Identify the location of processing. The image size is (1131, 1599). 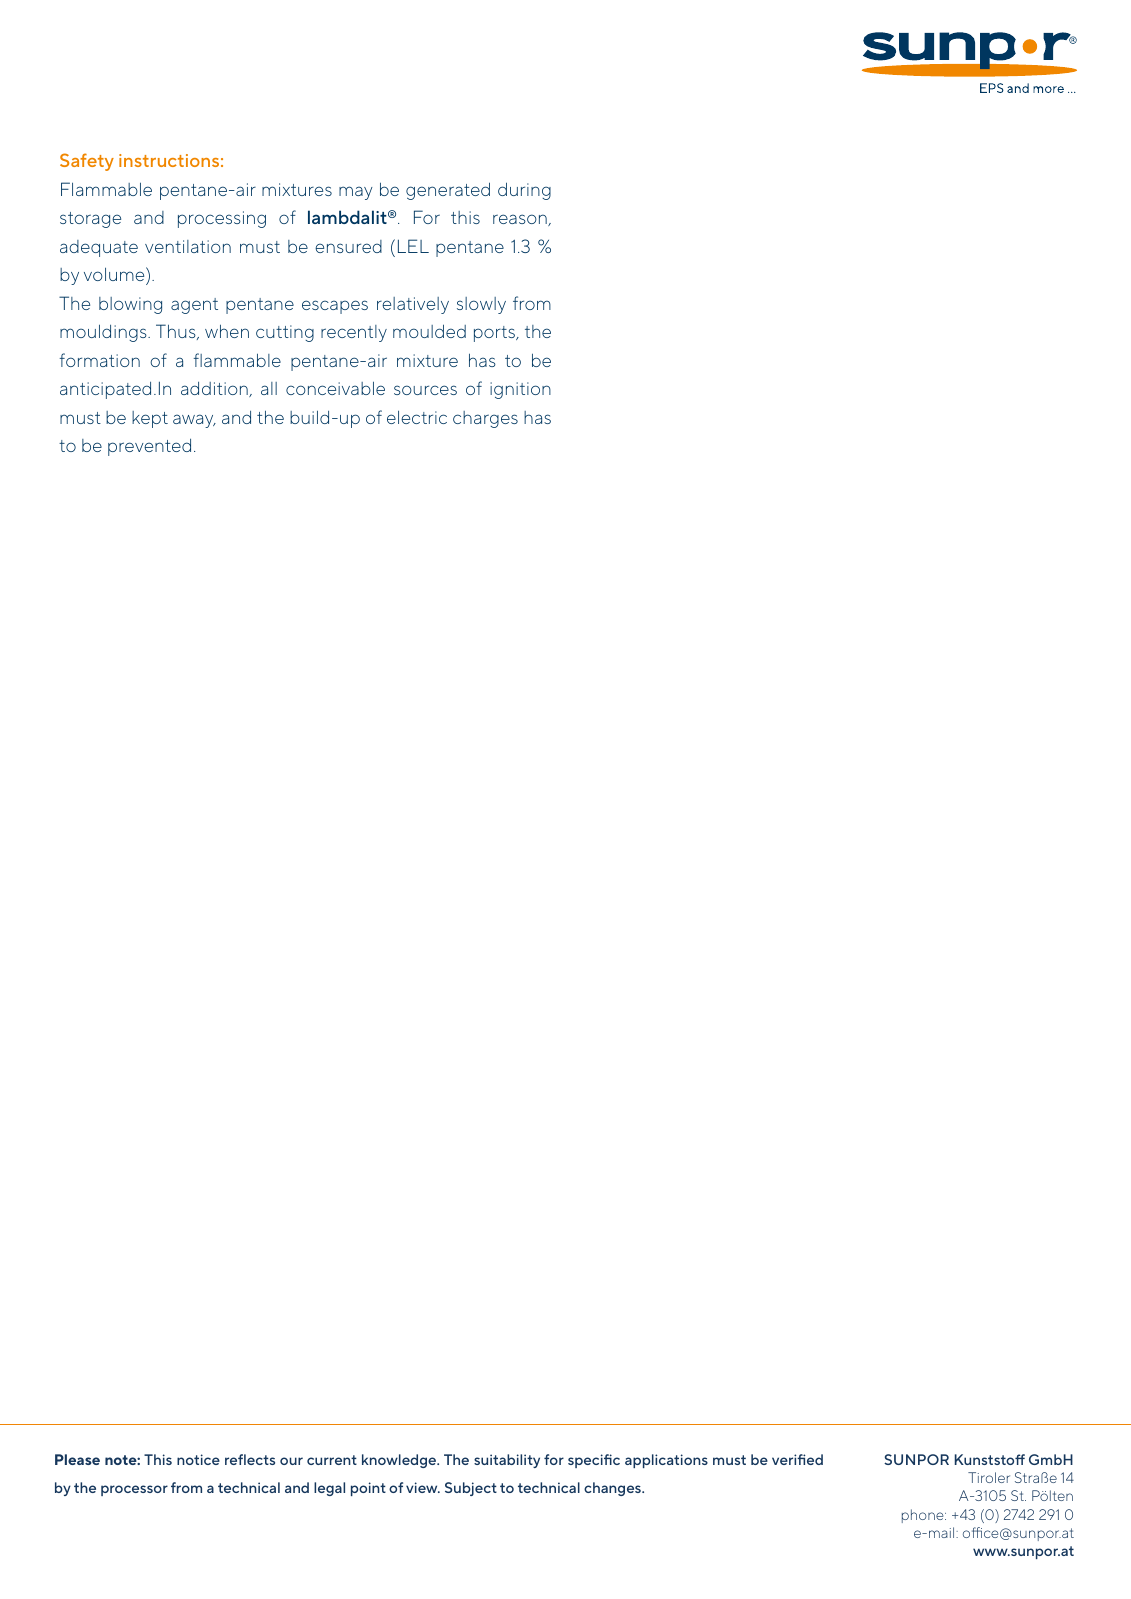
(222, 219).
